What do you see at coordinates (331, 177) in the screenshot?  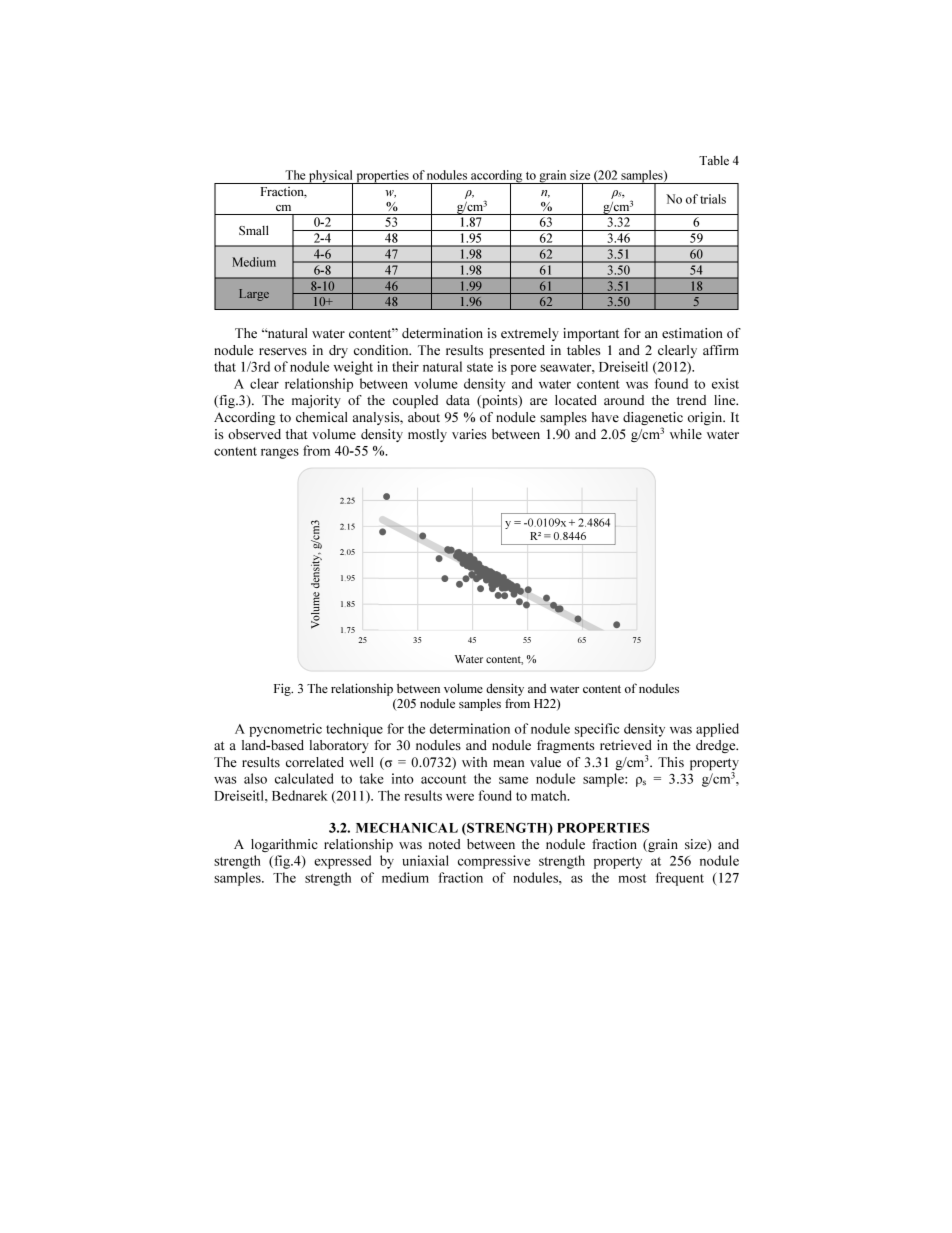 I see `physical` at bounding box center [331, 177].
